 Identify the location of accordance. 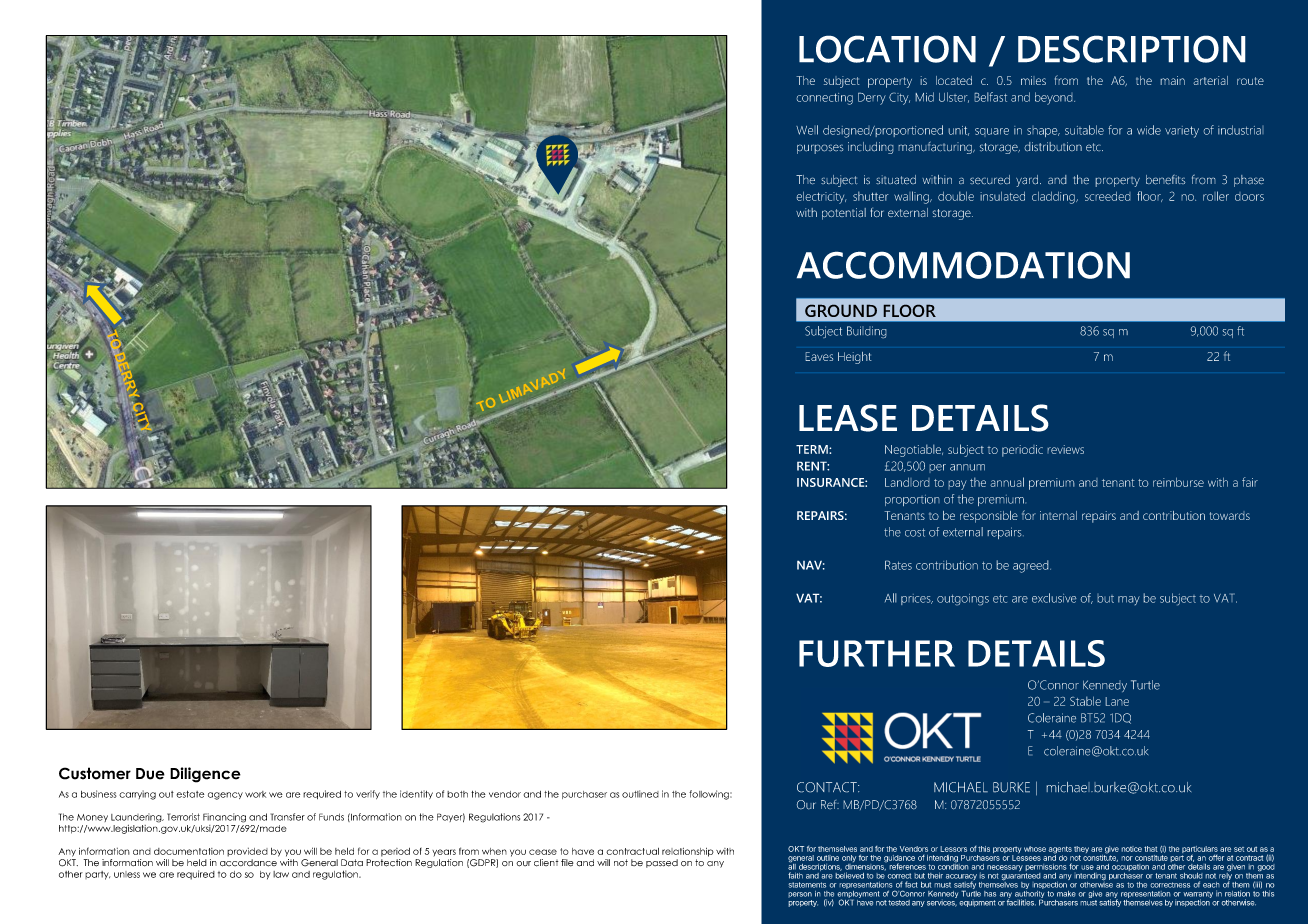
(248, 863).
